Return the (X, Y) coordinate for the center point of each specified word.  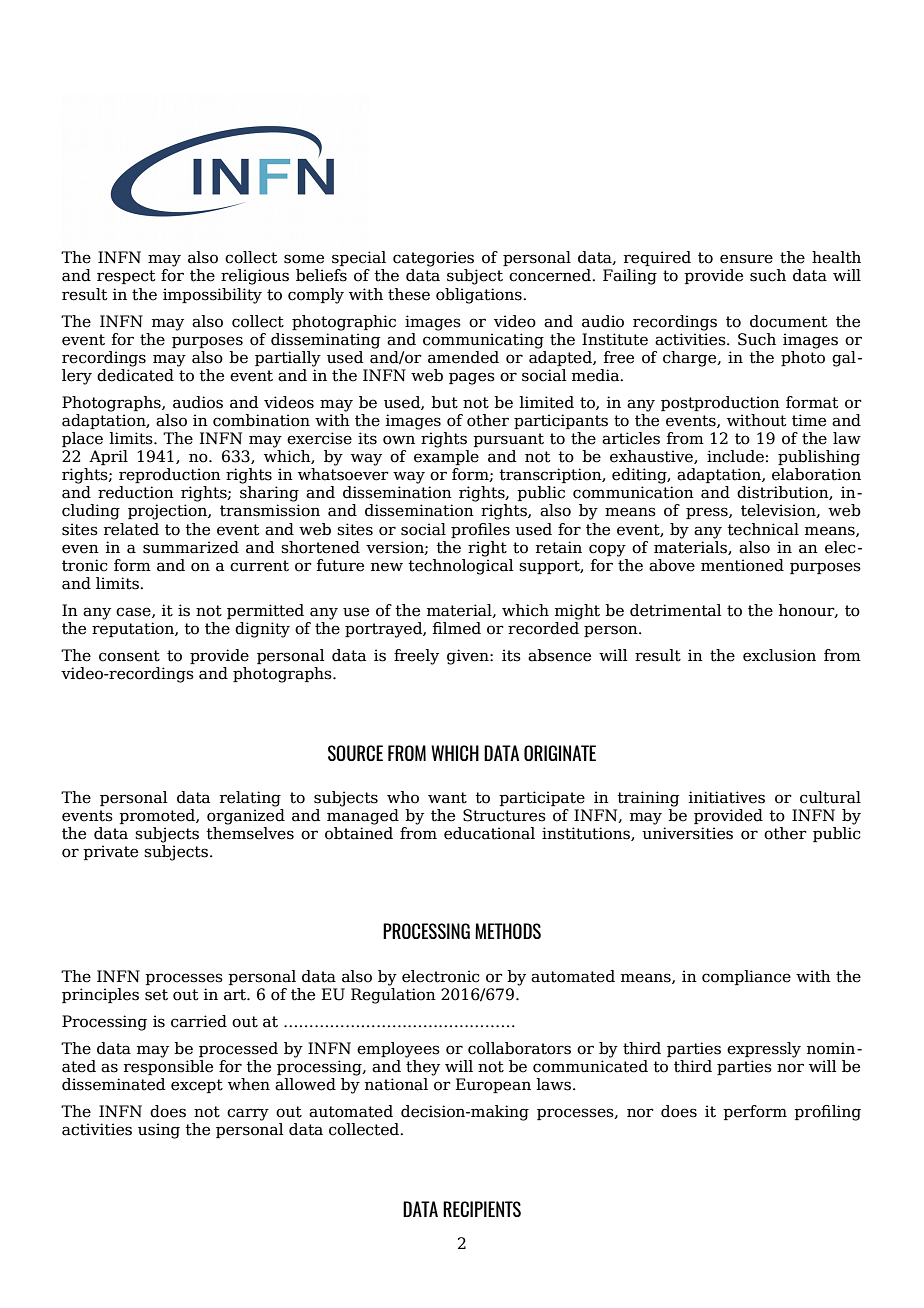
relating (250, 799)
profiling (827, 1113)
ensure (746, 259)
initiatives (727, 797)
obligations (480, 296)
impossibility (212, 296)
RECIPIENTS (482, 1209)
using (159, 1131)
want (447, 798)
